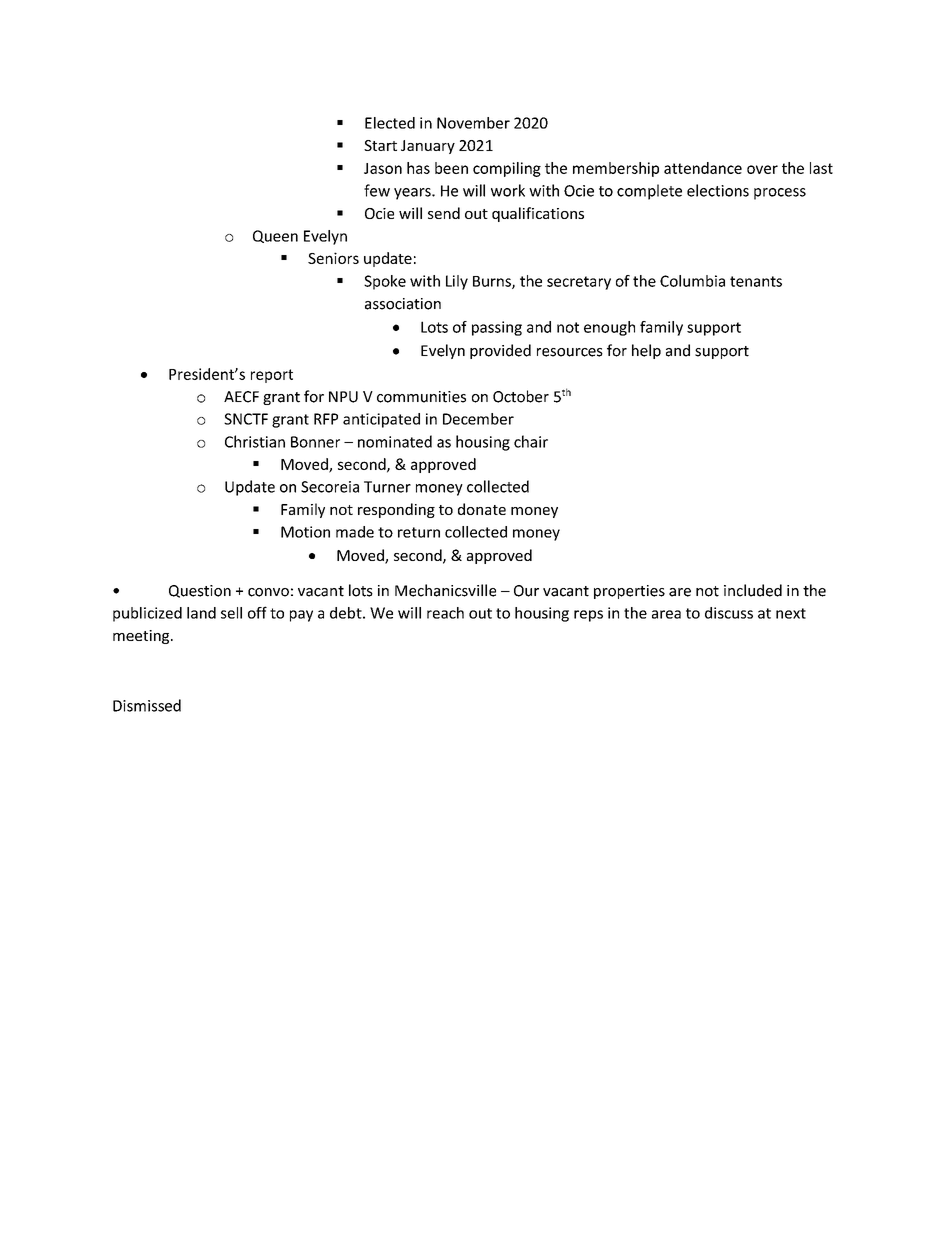 Image resolution: width=952 pixels, height=1233 pixels. What do you see at coordinates (473, 123) in the screenshot?
I see `November` at bounding box center [473, 123].
